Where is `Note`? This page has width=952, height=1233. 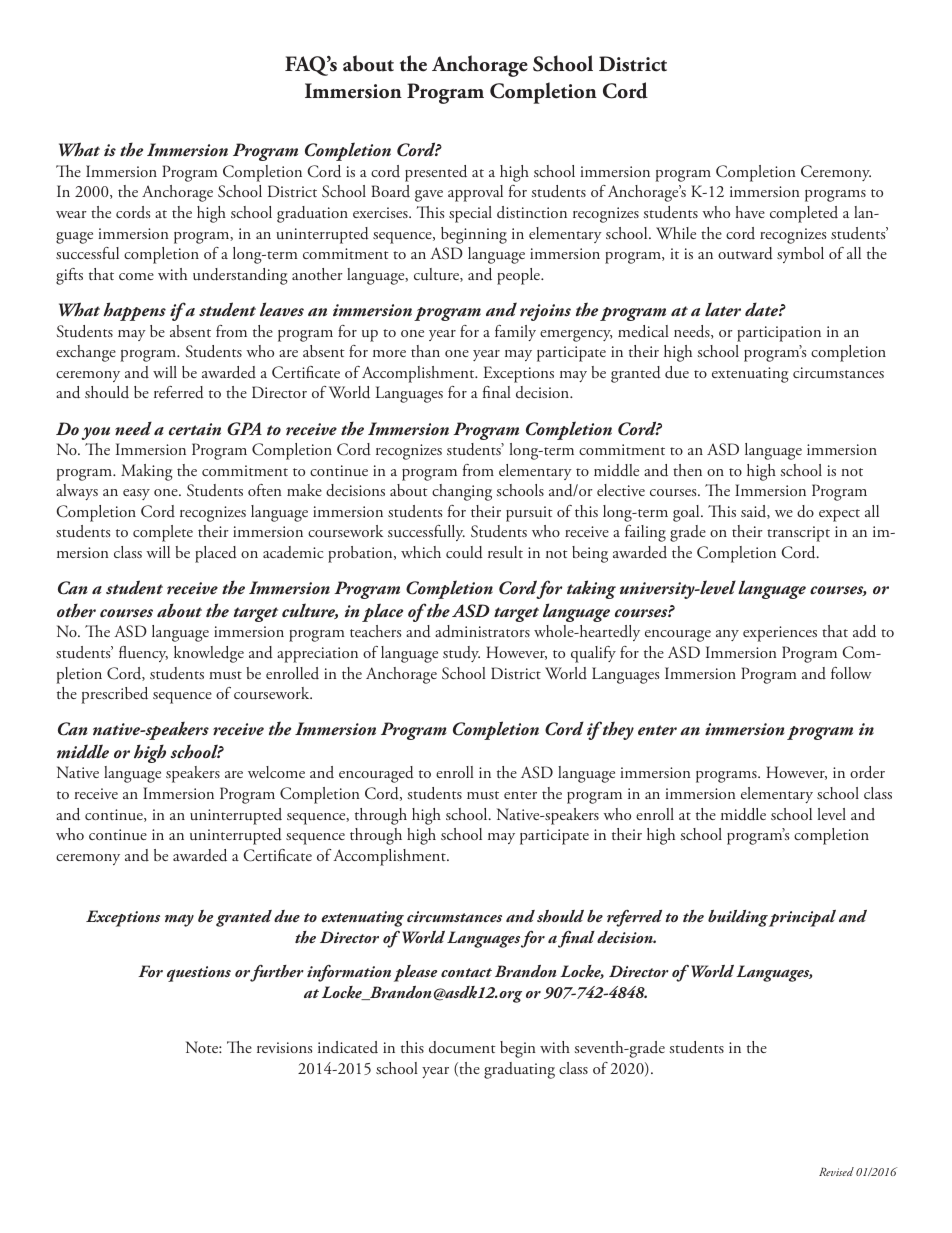
Note is located at coordinates (203, 1047).
